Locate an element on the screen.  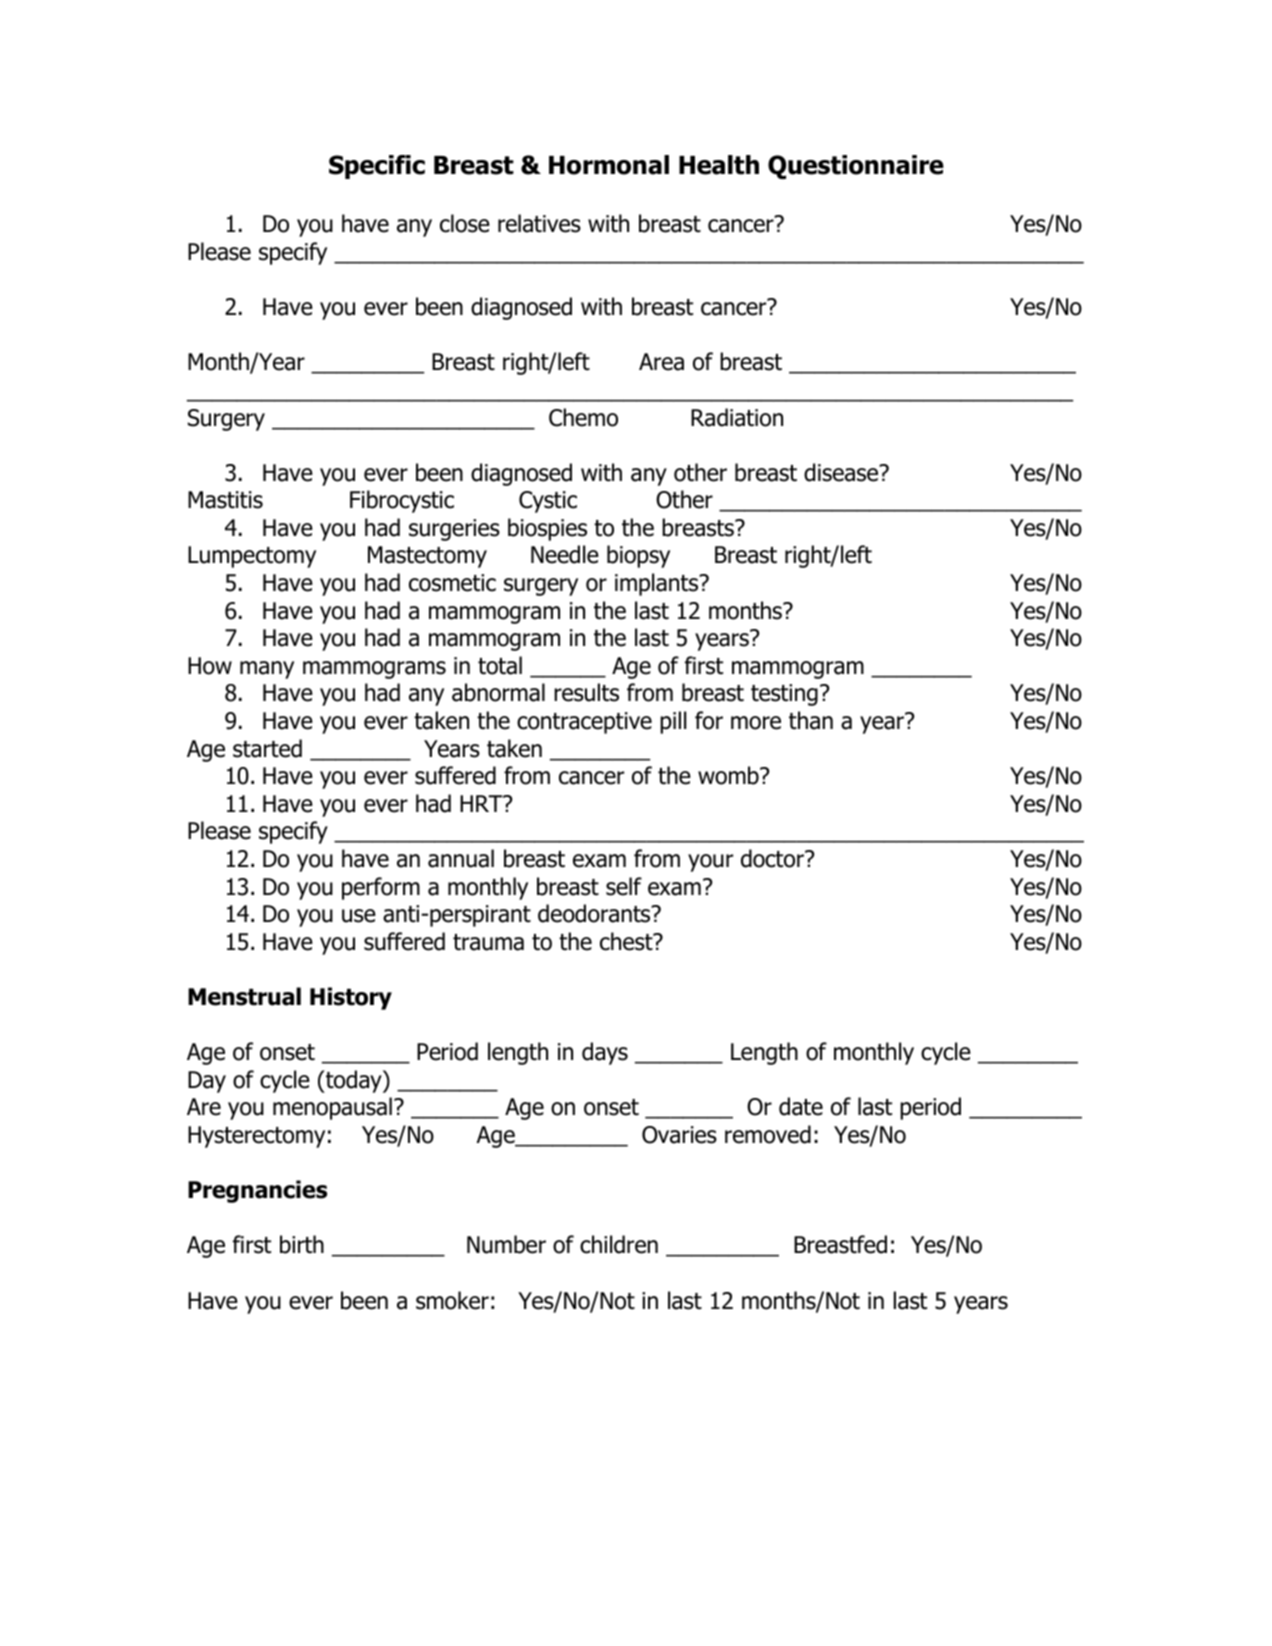
contraceptive is located at coordinates (584, 723).
